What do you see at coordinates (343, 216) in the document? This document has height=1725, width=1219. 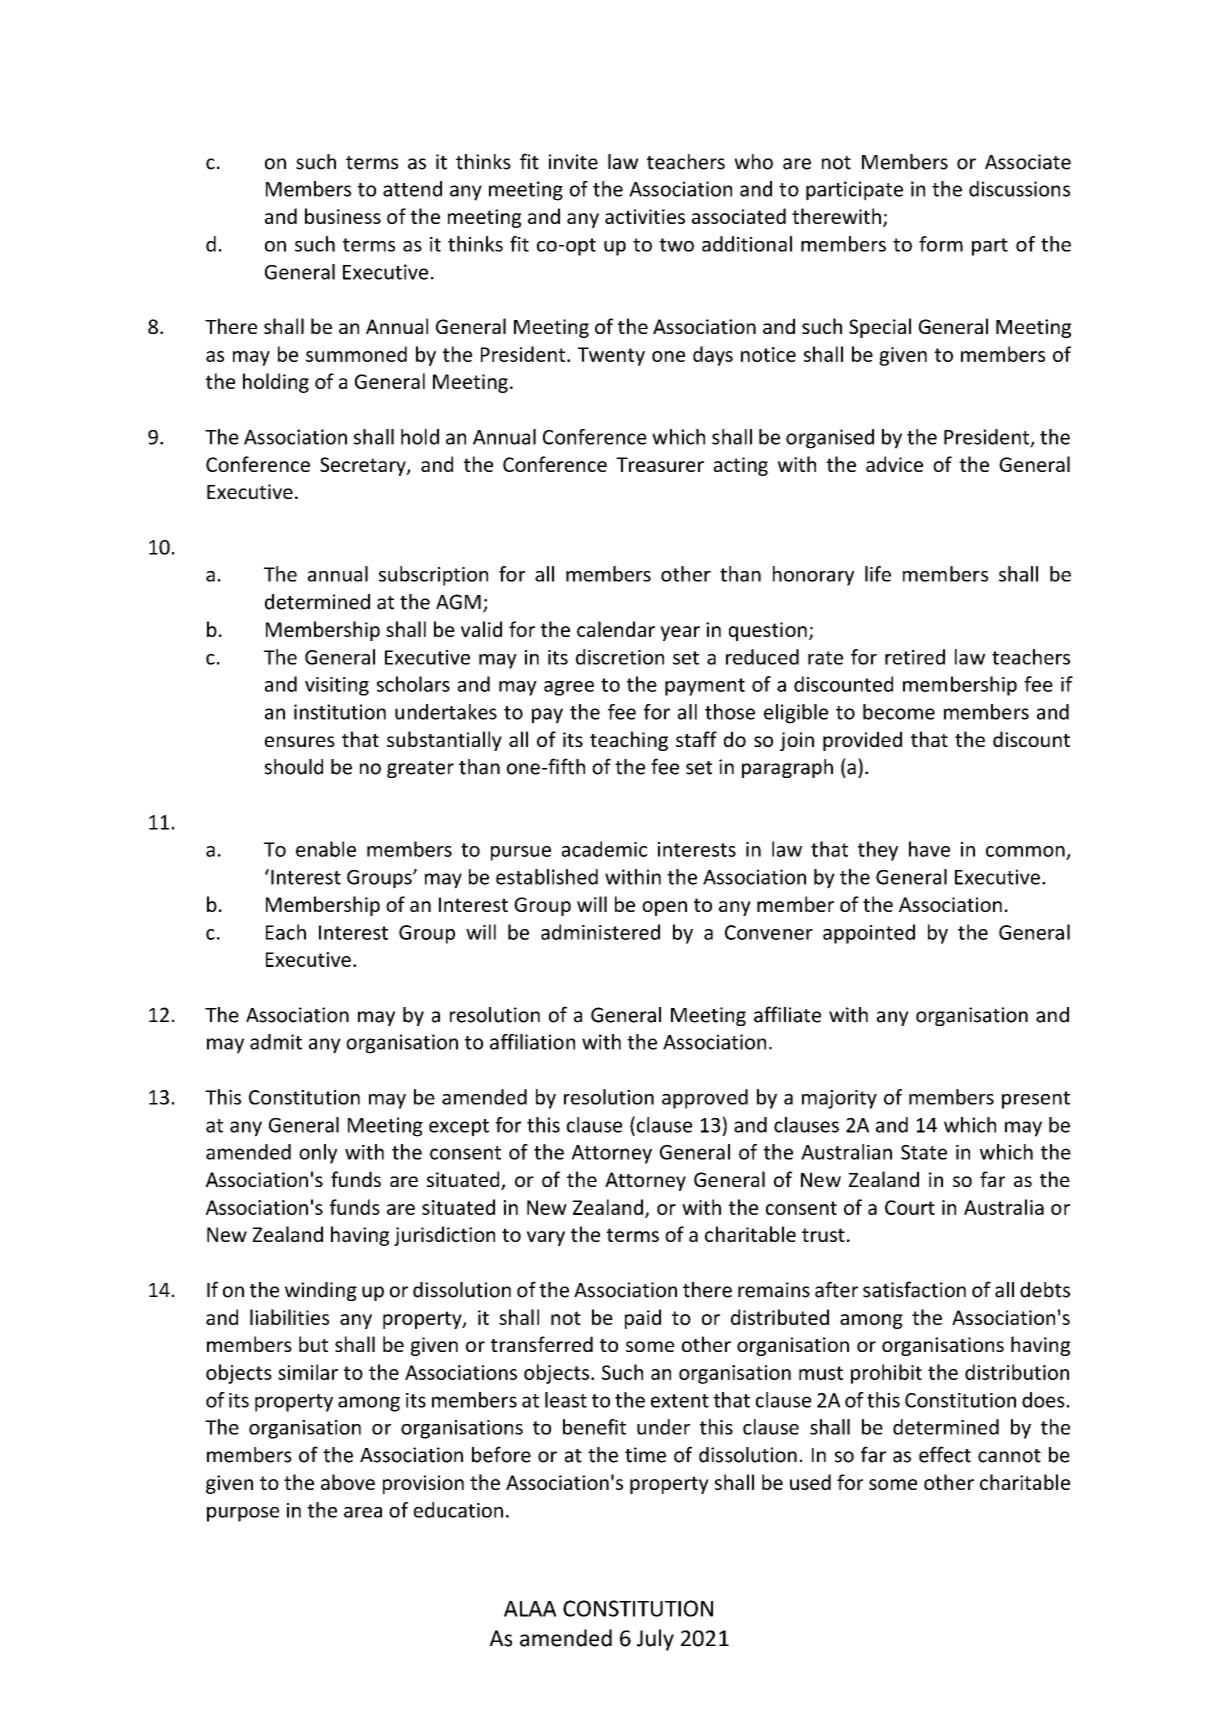 I see `business` at bounding box center [343, 216].
